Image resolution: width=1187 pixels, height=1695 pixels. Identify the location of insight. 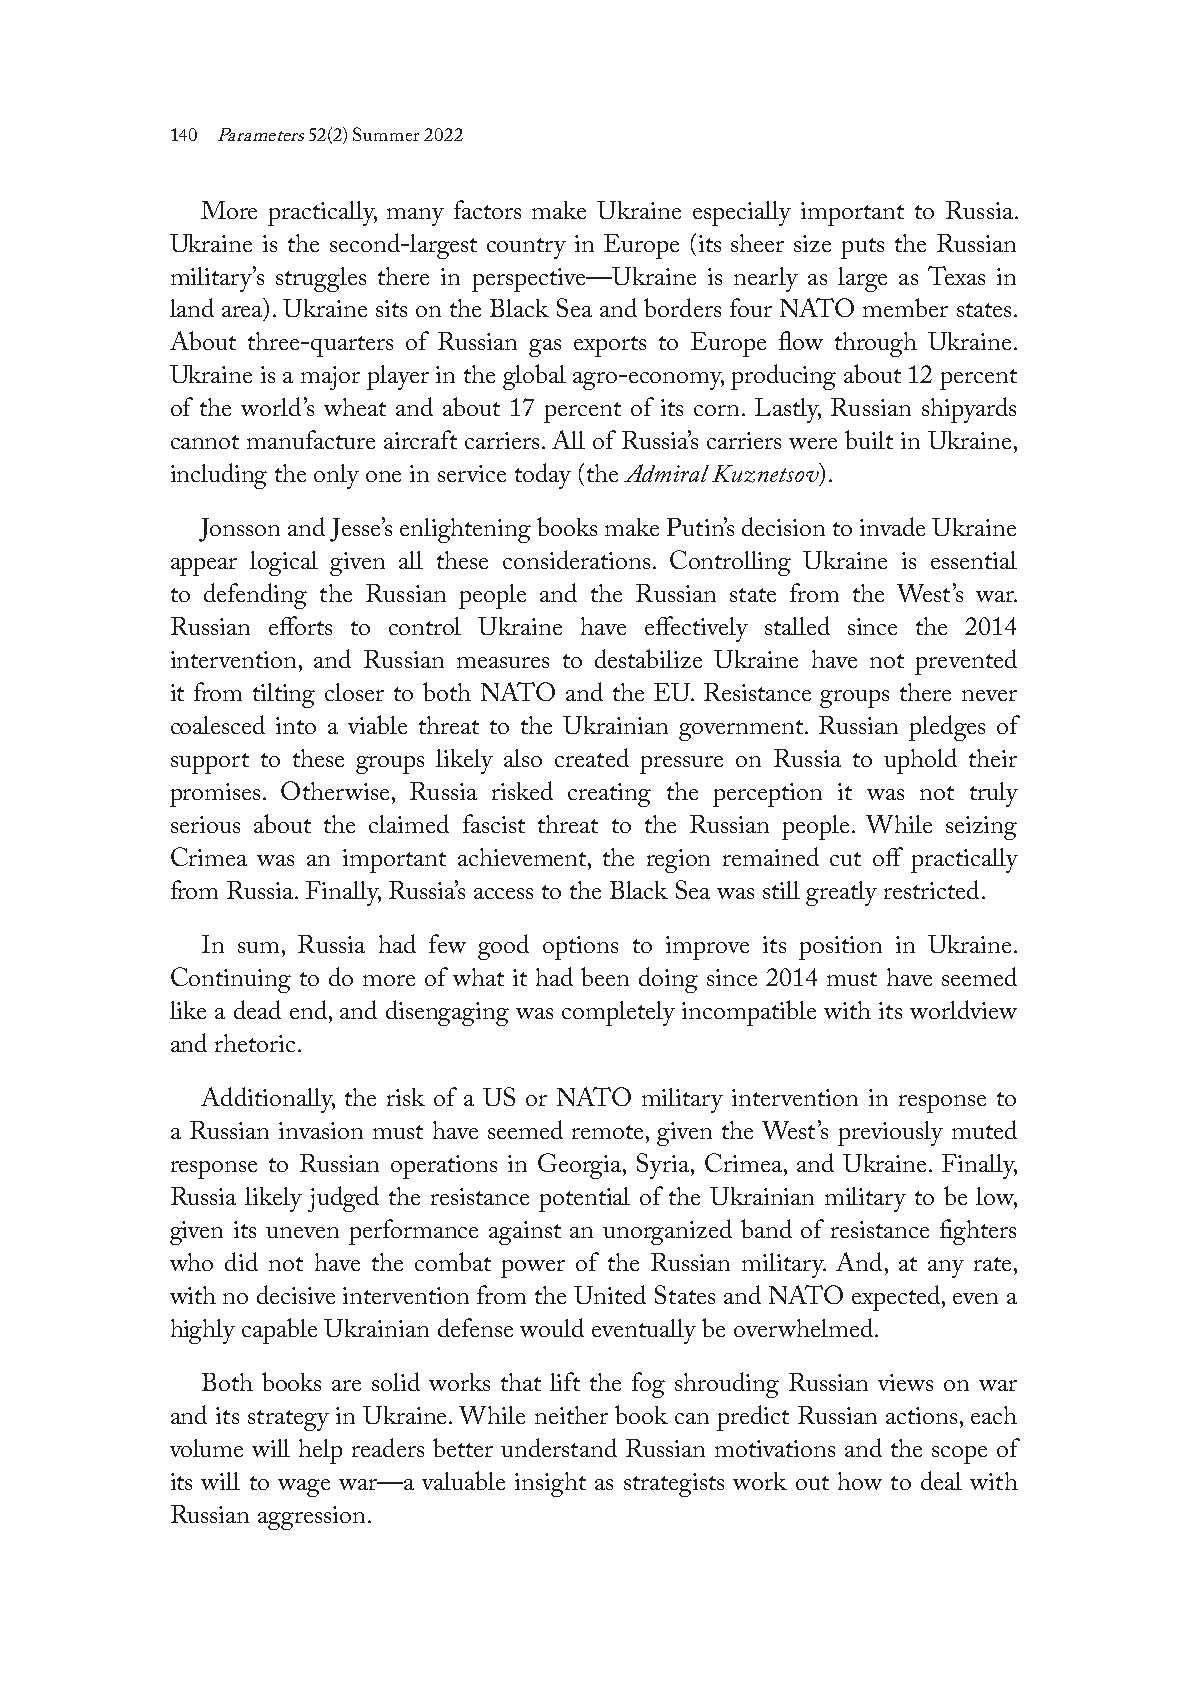
(550, 1484).
